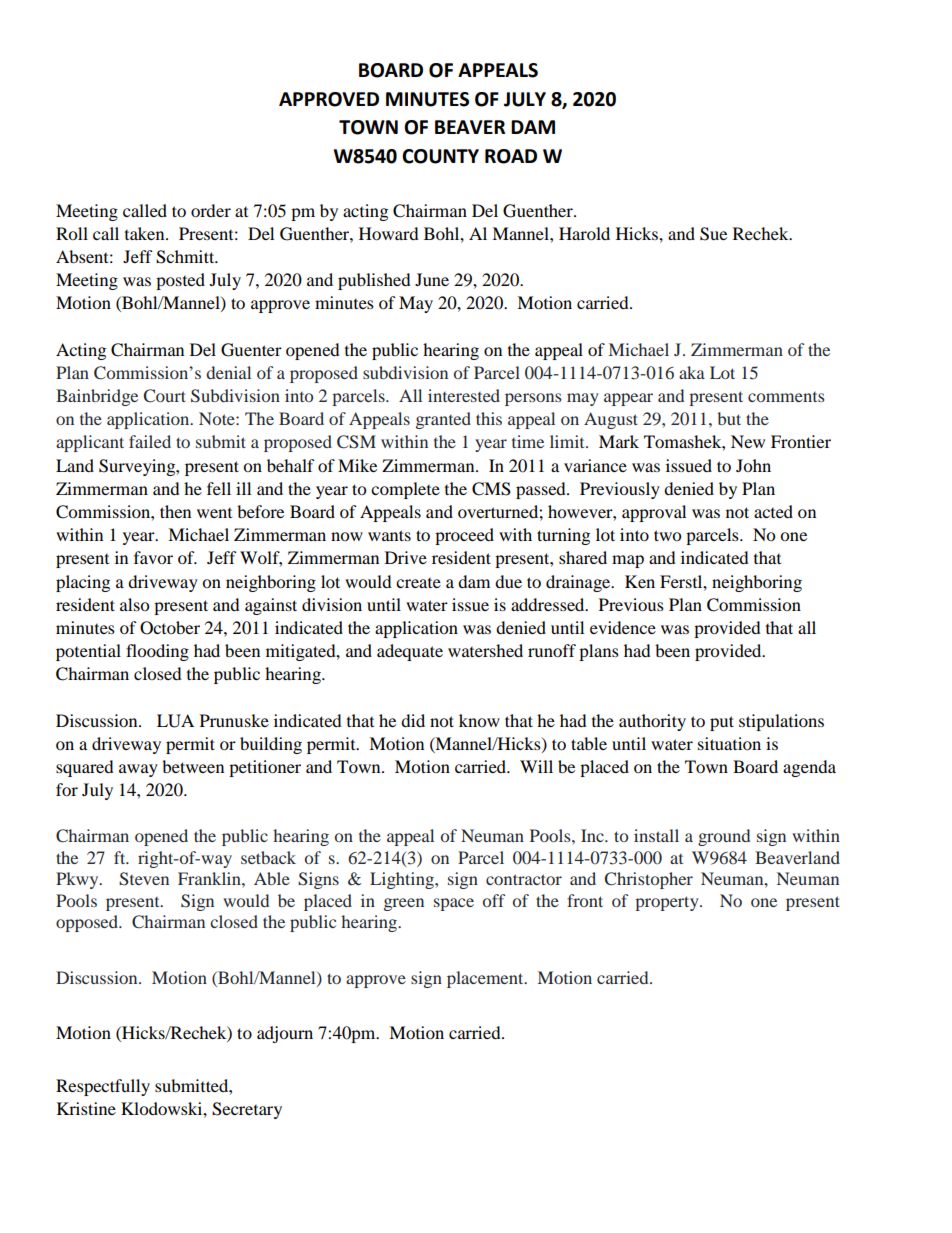  Describe the element at coordinates (440, 156) in the screenshot. I see `COUNTY` at that location.
